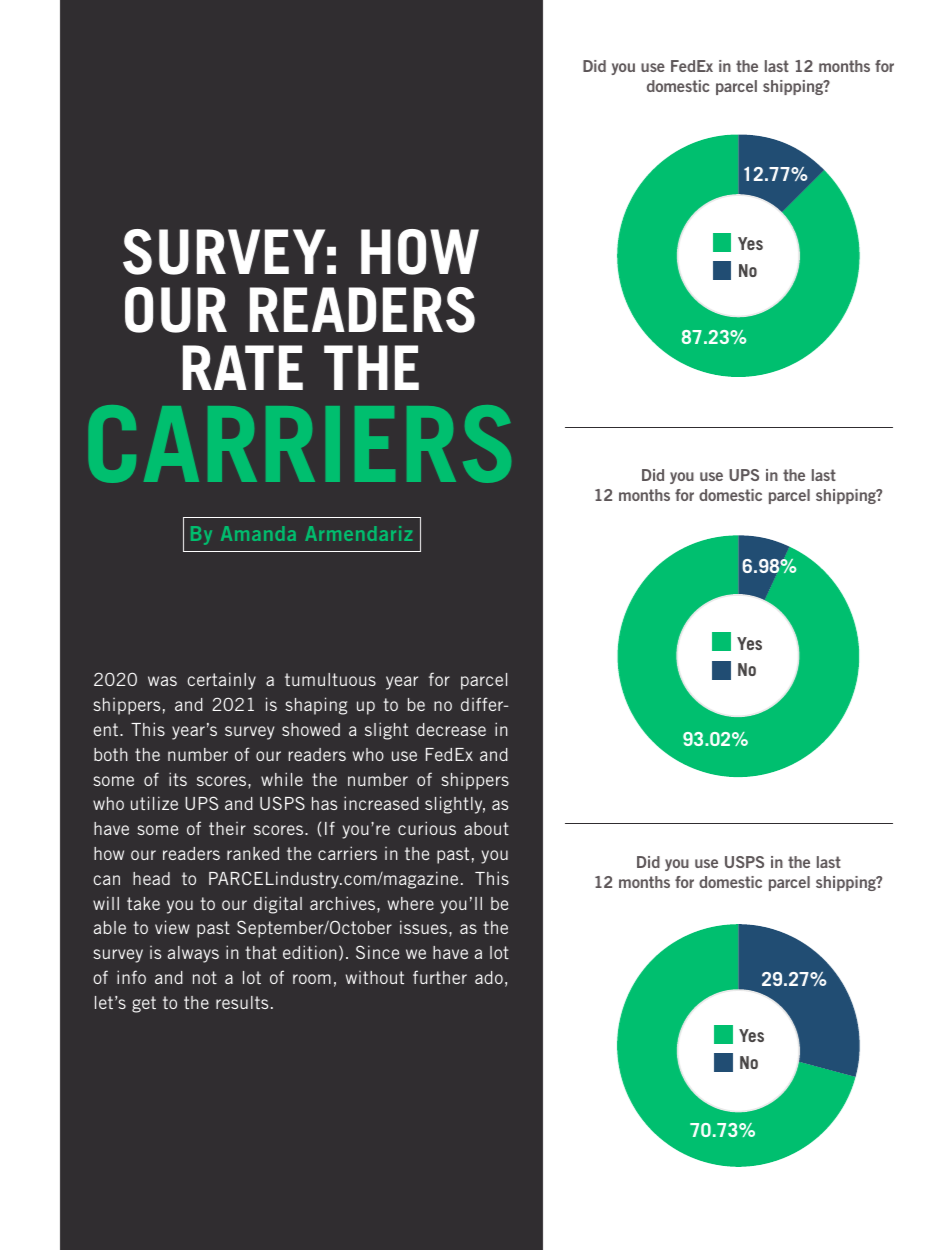  What do you see at coordinates (427, 828) in the screenshot?
I see `curious` at bounding box center [427, 828].
